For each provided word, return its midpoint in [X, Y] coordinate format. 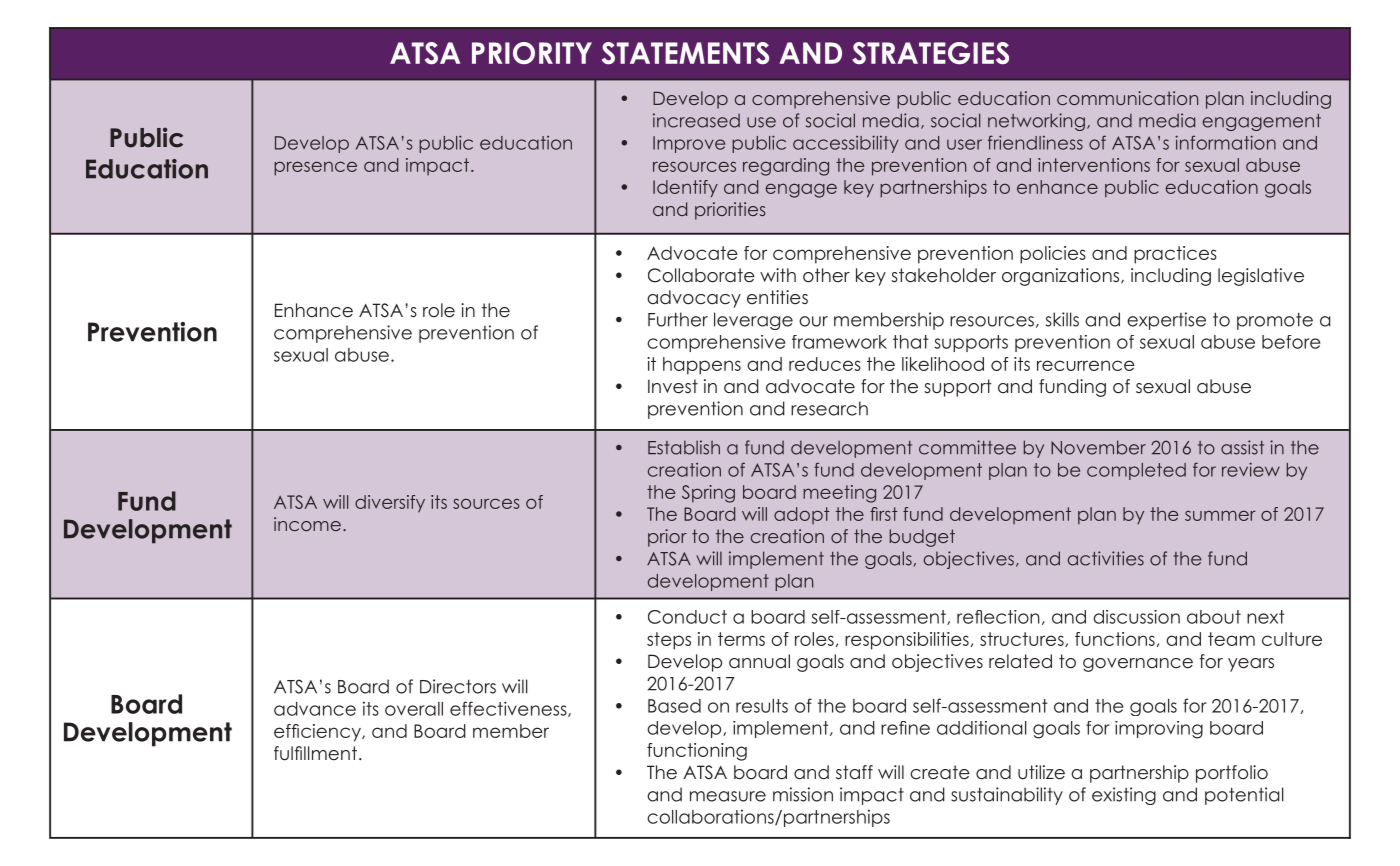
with [778, 275]
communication [1127, 98]
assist [1242, 447]
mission [803, 794]
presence [315, 168]
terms [741, 639]
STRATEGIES [930, 53]
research [829, 408]
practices [1175, 255]
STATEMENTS [685, 53]
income [307, 524]
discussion [1136, 617]
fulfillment [315, 753]
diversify [390, 504]
